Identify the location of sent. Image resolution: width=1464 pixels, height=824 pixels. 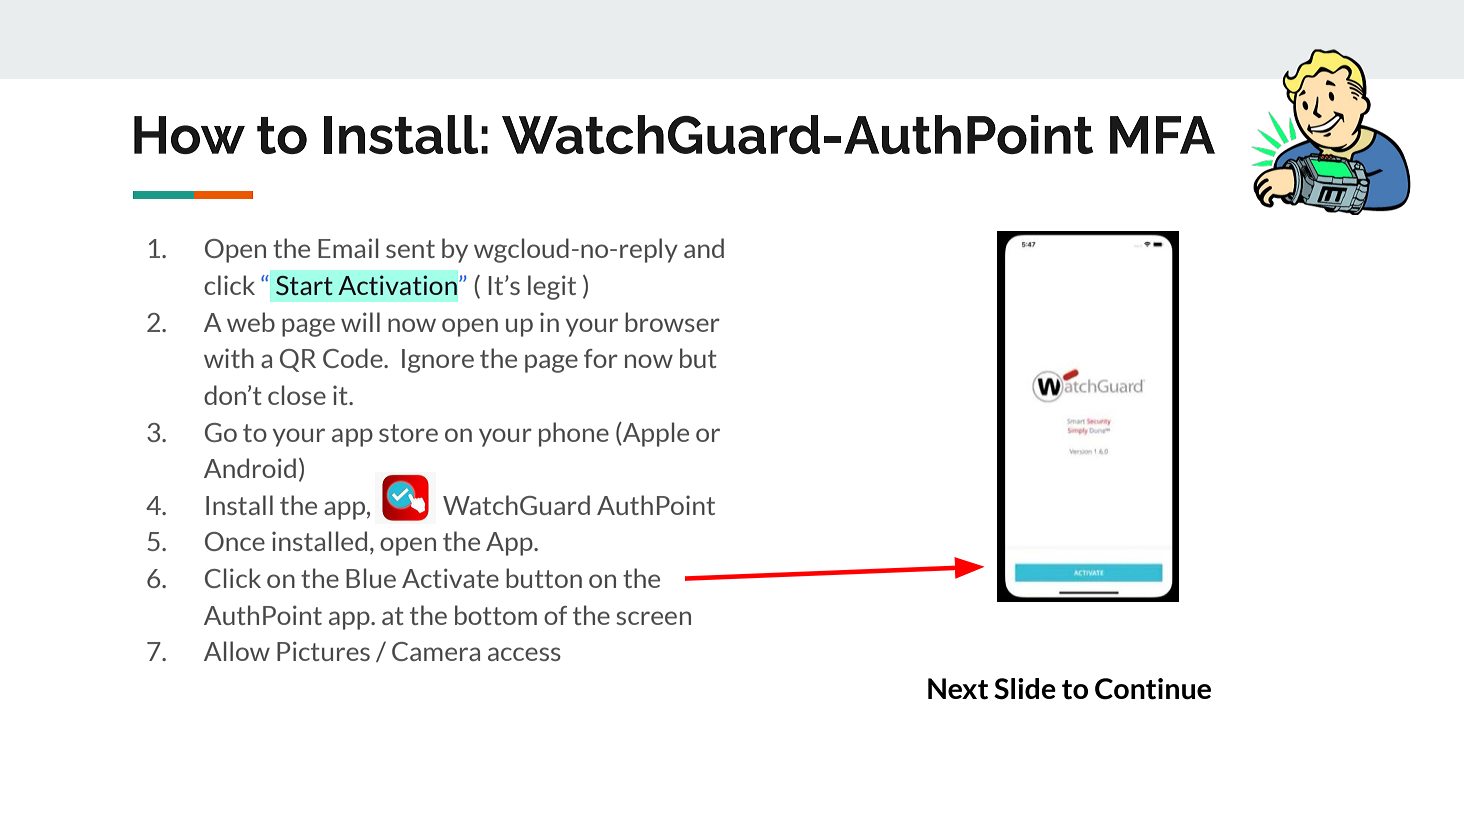
(410, 249).
